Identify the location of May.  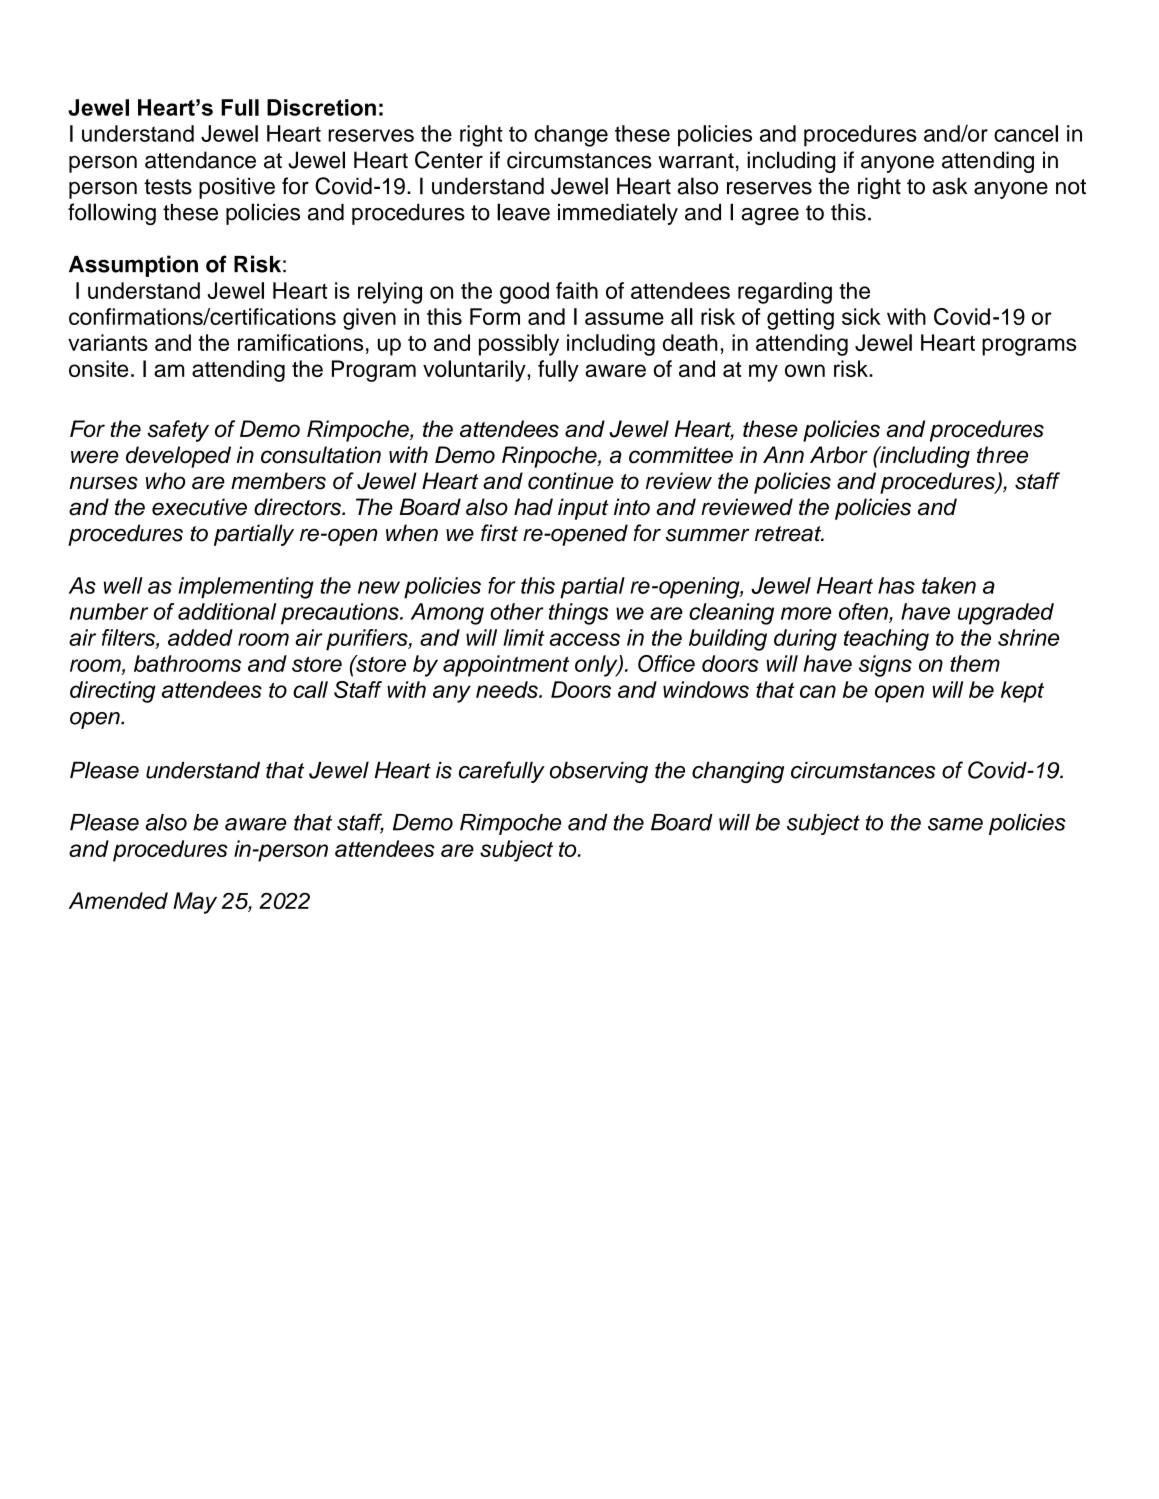
(195, 903).
